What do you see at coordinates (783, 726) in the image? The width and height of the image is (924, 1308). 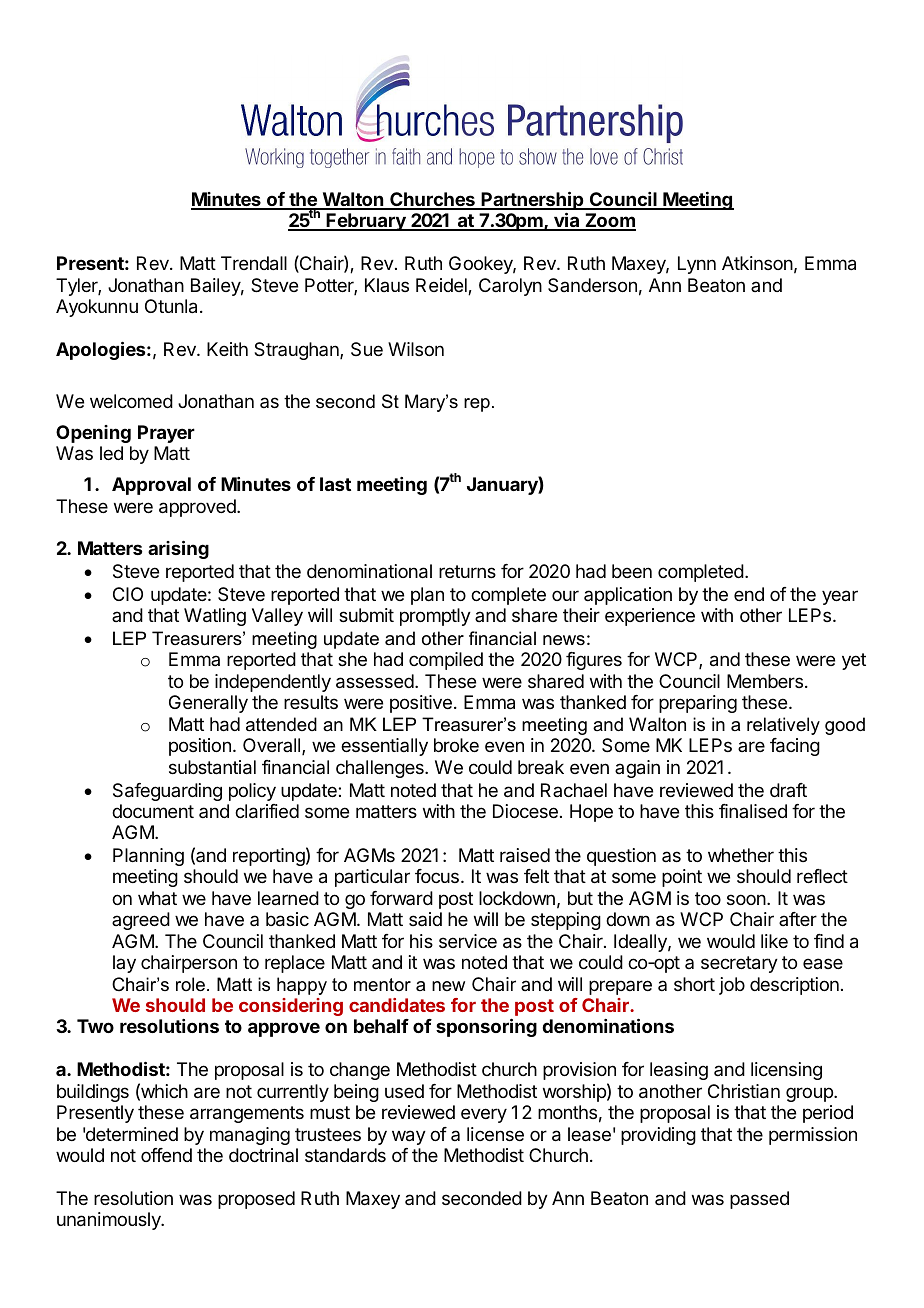 I see `relatively` at bounding box center [783, 726].
